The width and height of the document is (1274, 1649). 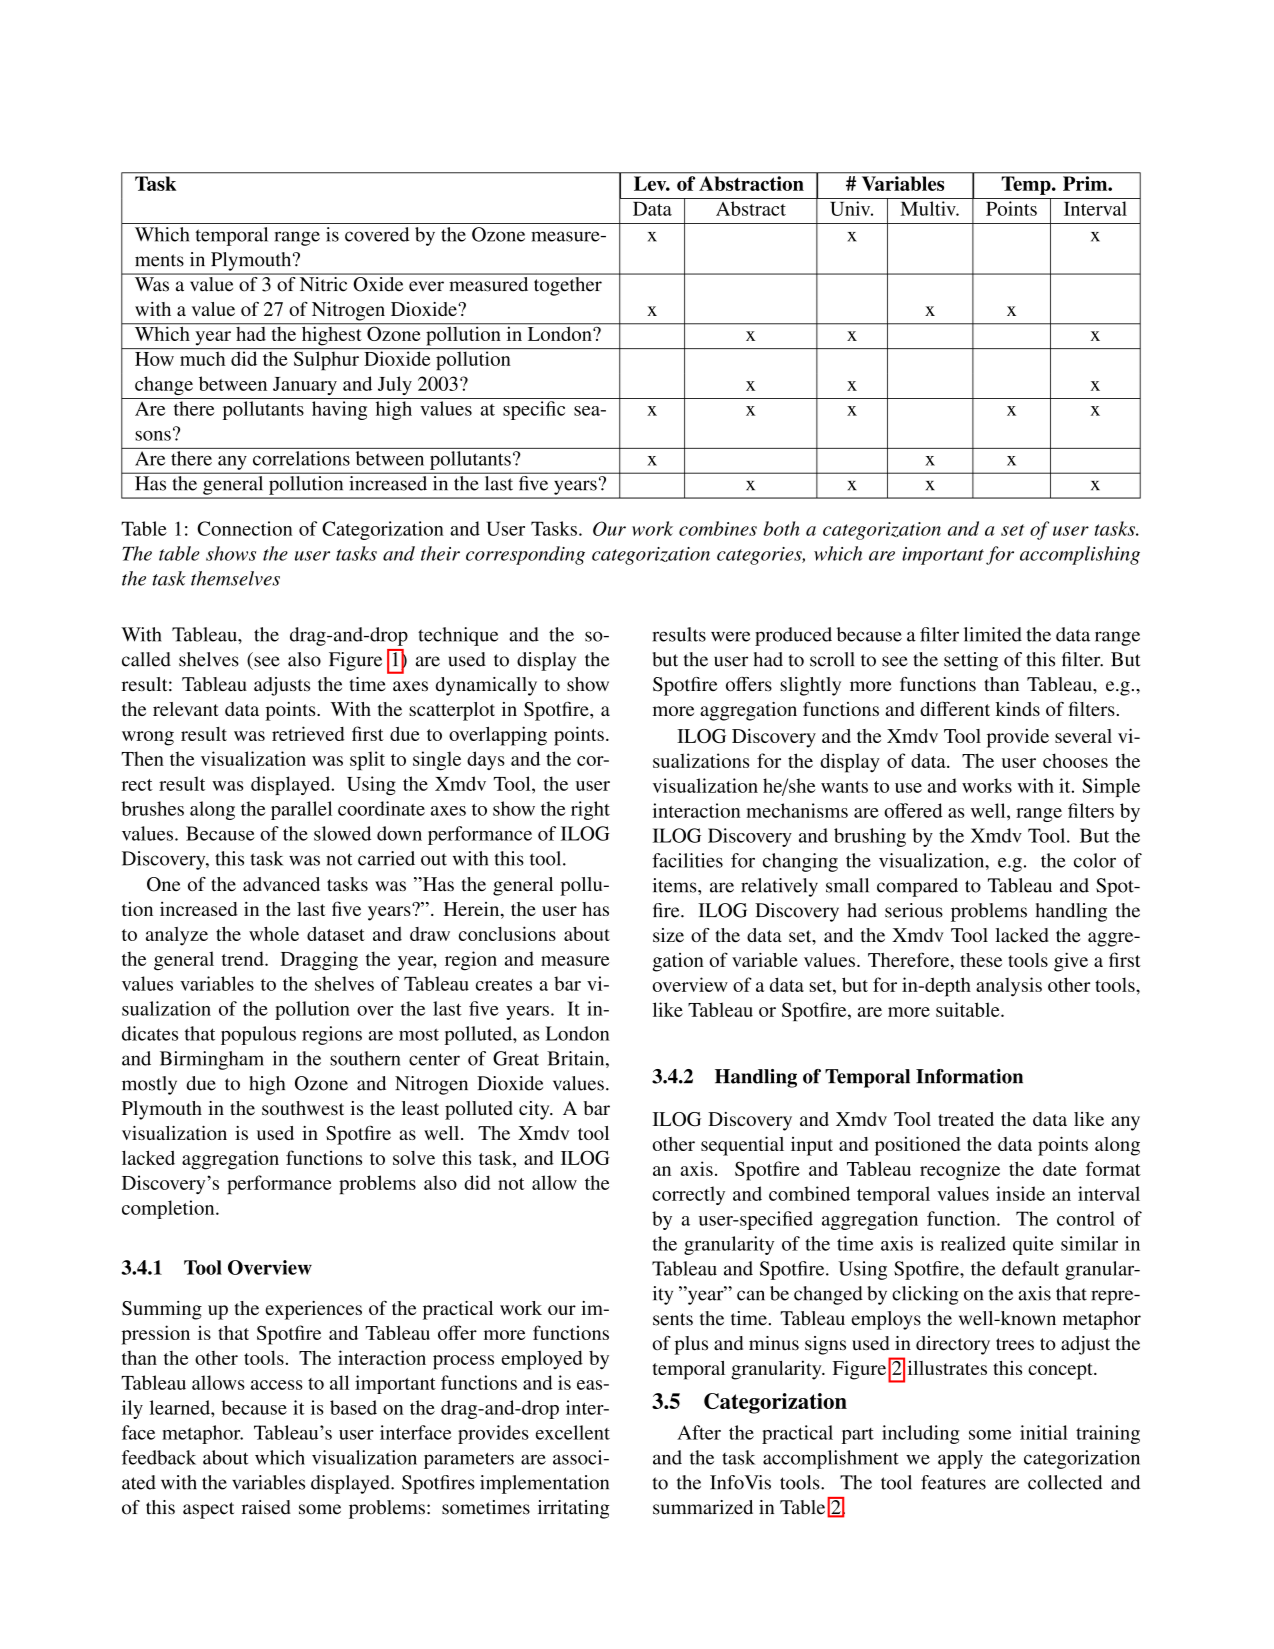 What do you see at coordinates (235, 578) in the document?
I see `themselves` at bounding box center [235, 578].
